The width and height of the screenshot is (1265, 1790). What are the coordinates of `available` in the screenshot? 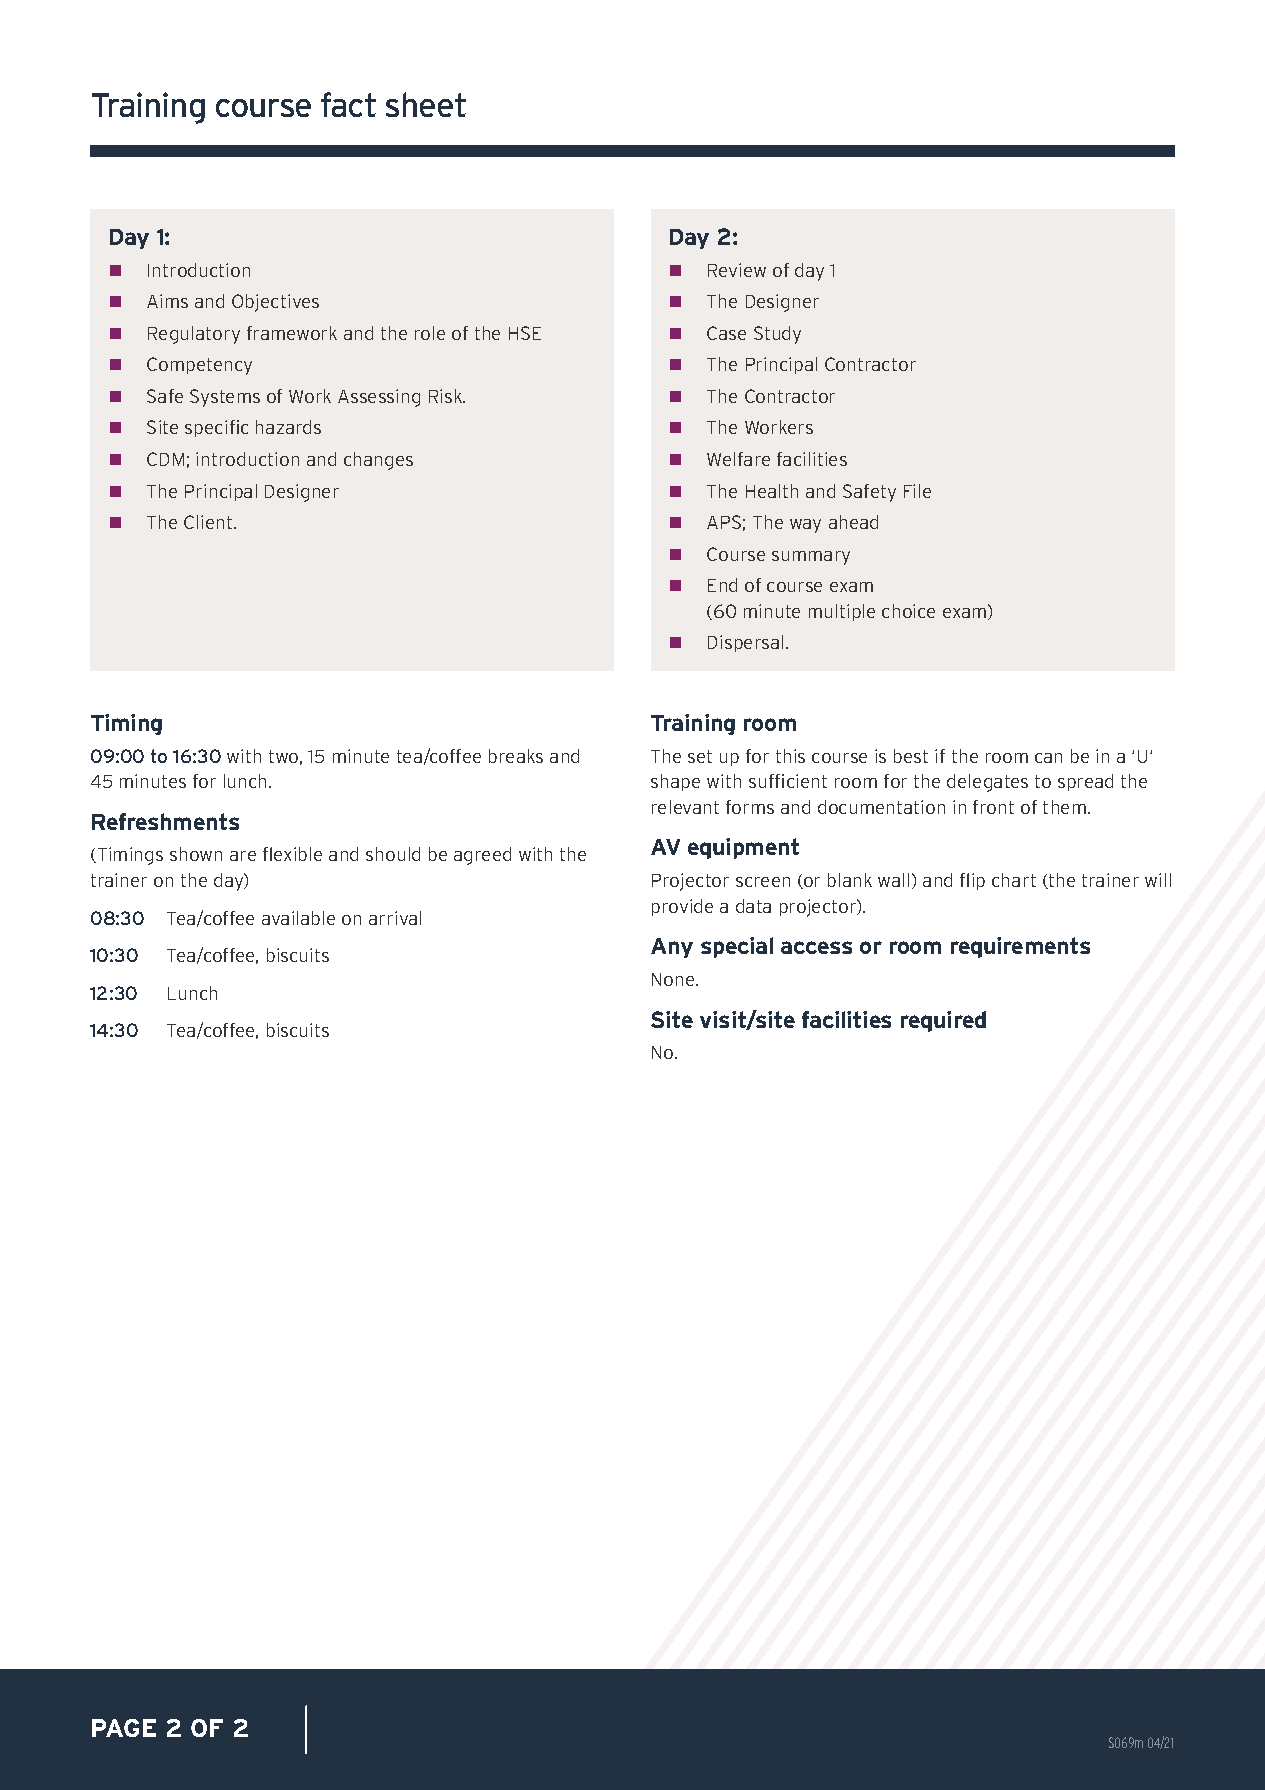 It's located at (298, 918).
